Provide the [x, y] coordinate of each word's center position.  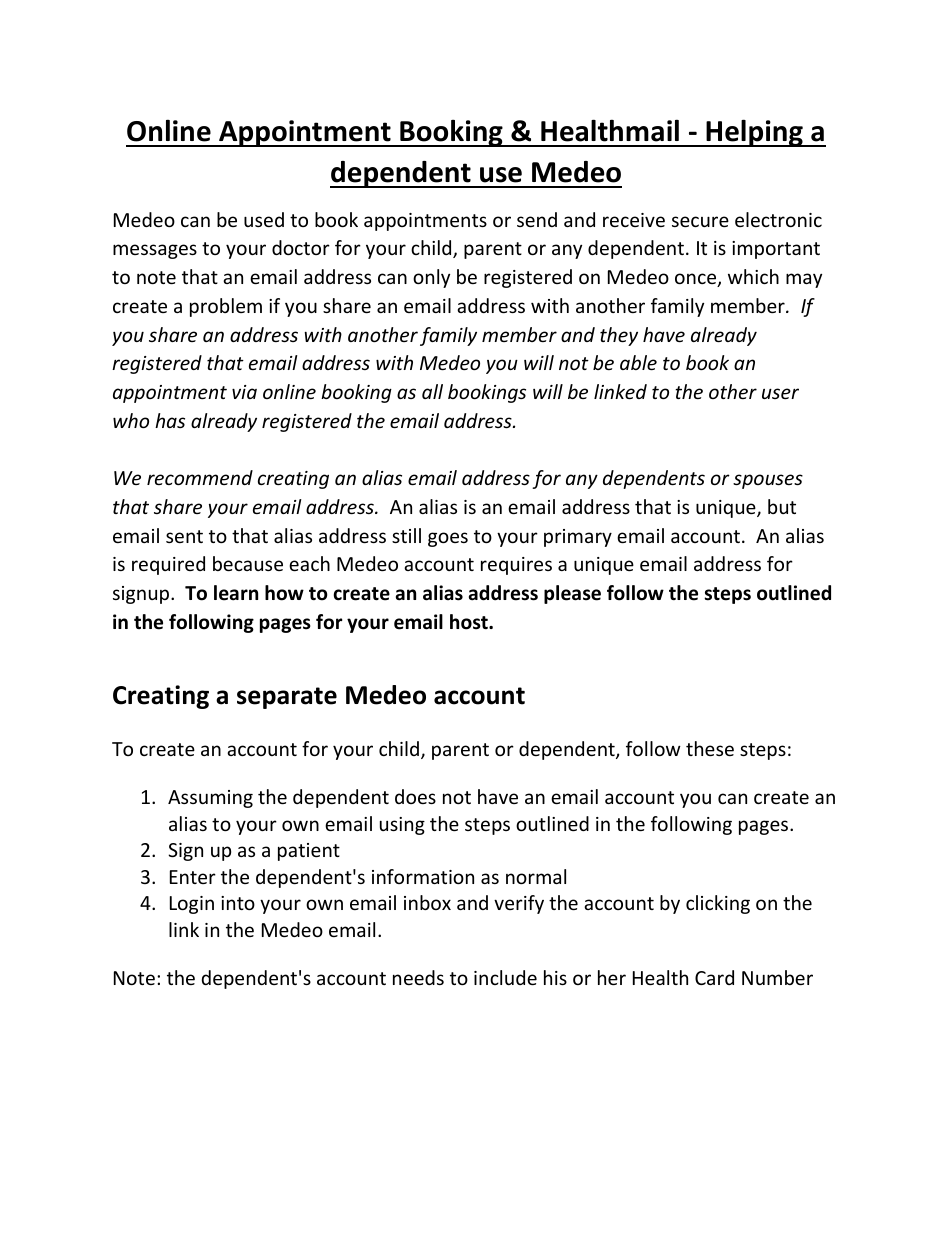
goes [448, 539]
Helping [754, 133]
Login [192, 905]
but [782, 506]
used [264, 219]
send [537, 219]
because [248, 563]
